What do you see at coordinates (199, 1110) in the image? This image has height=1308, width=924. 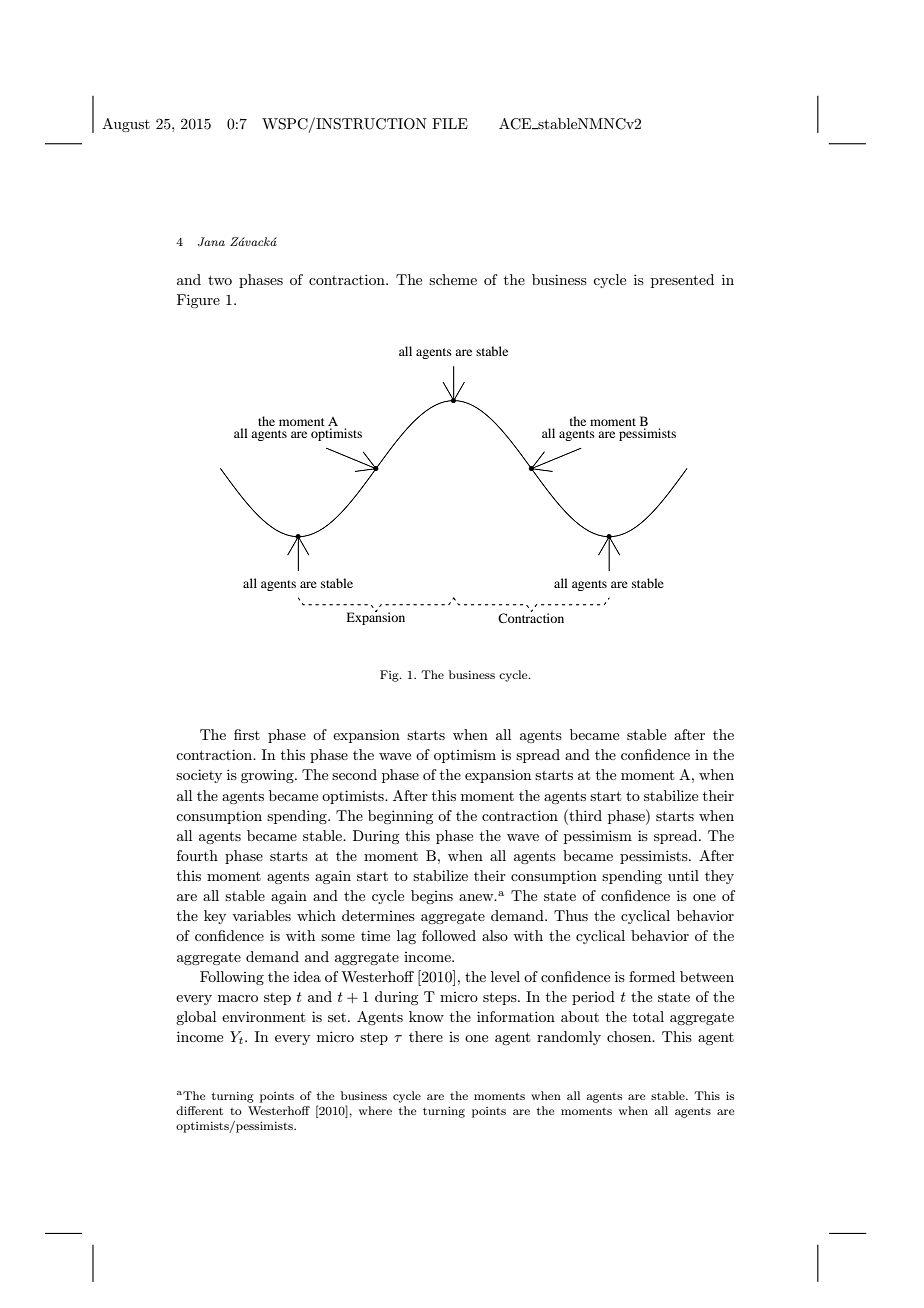 I see `different` at bounding box center [199, 1110].
